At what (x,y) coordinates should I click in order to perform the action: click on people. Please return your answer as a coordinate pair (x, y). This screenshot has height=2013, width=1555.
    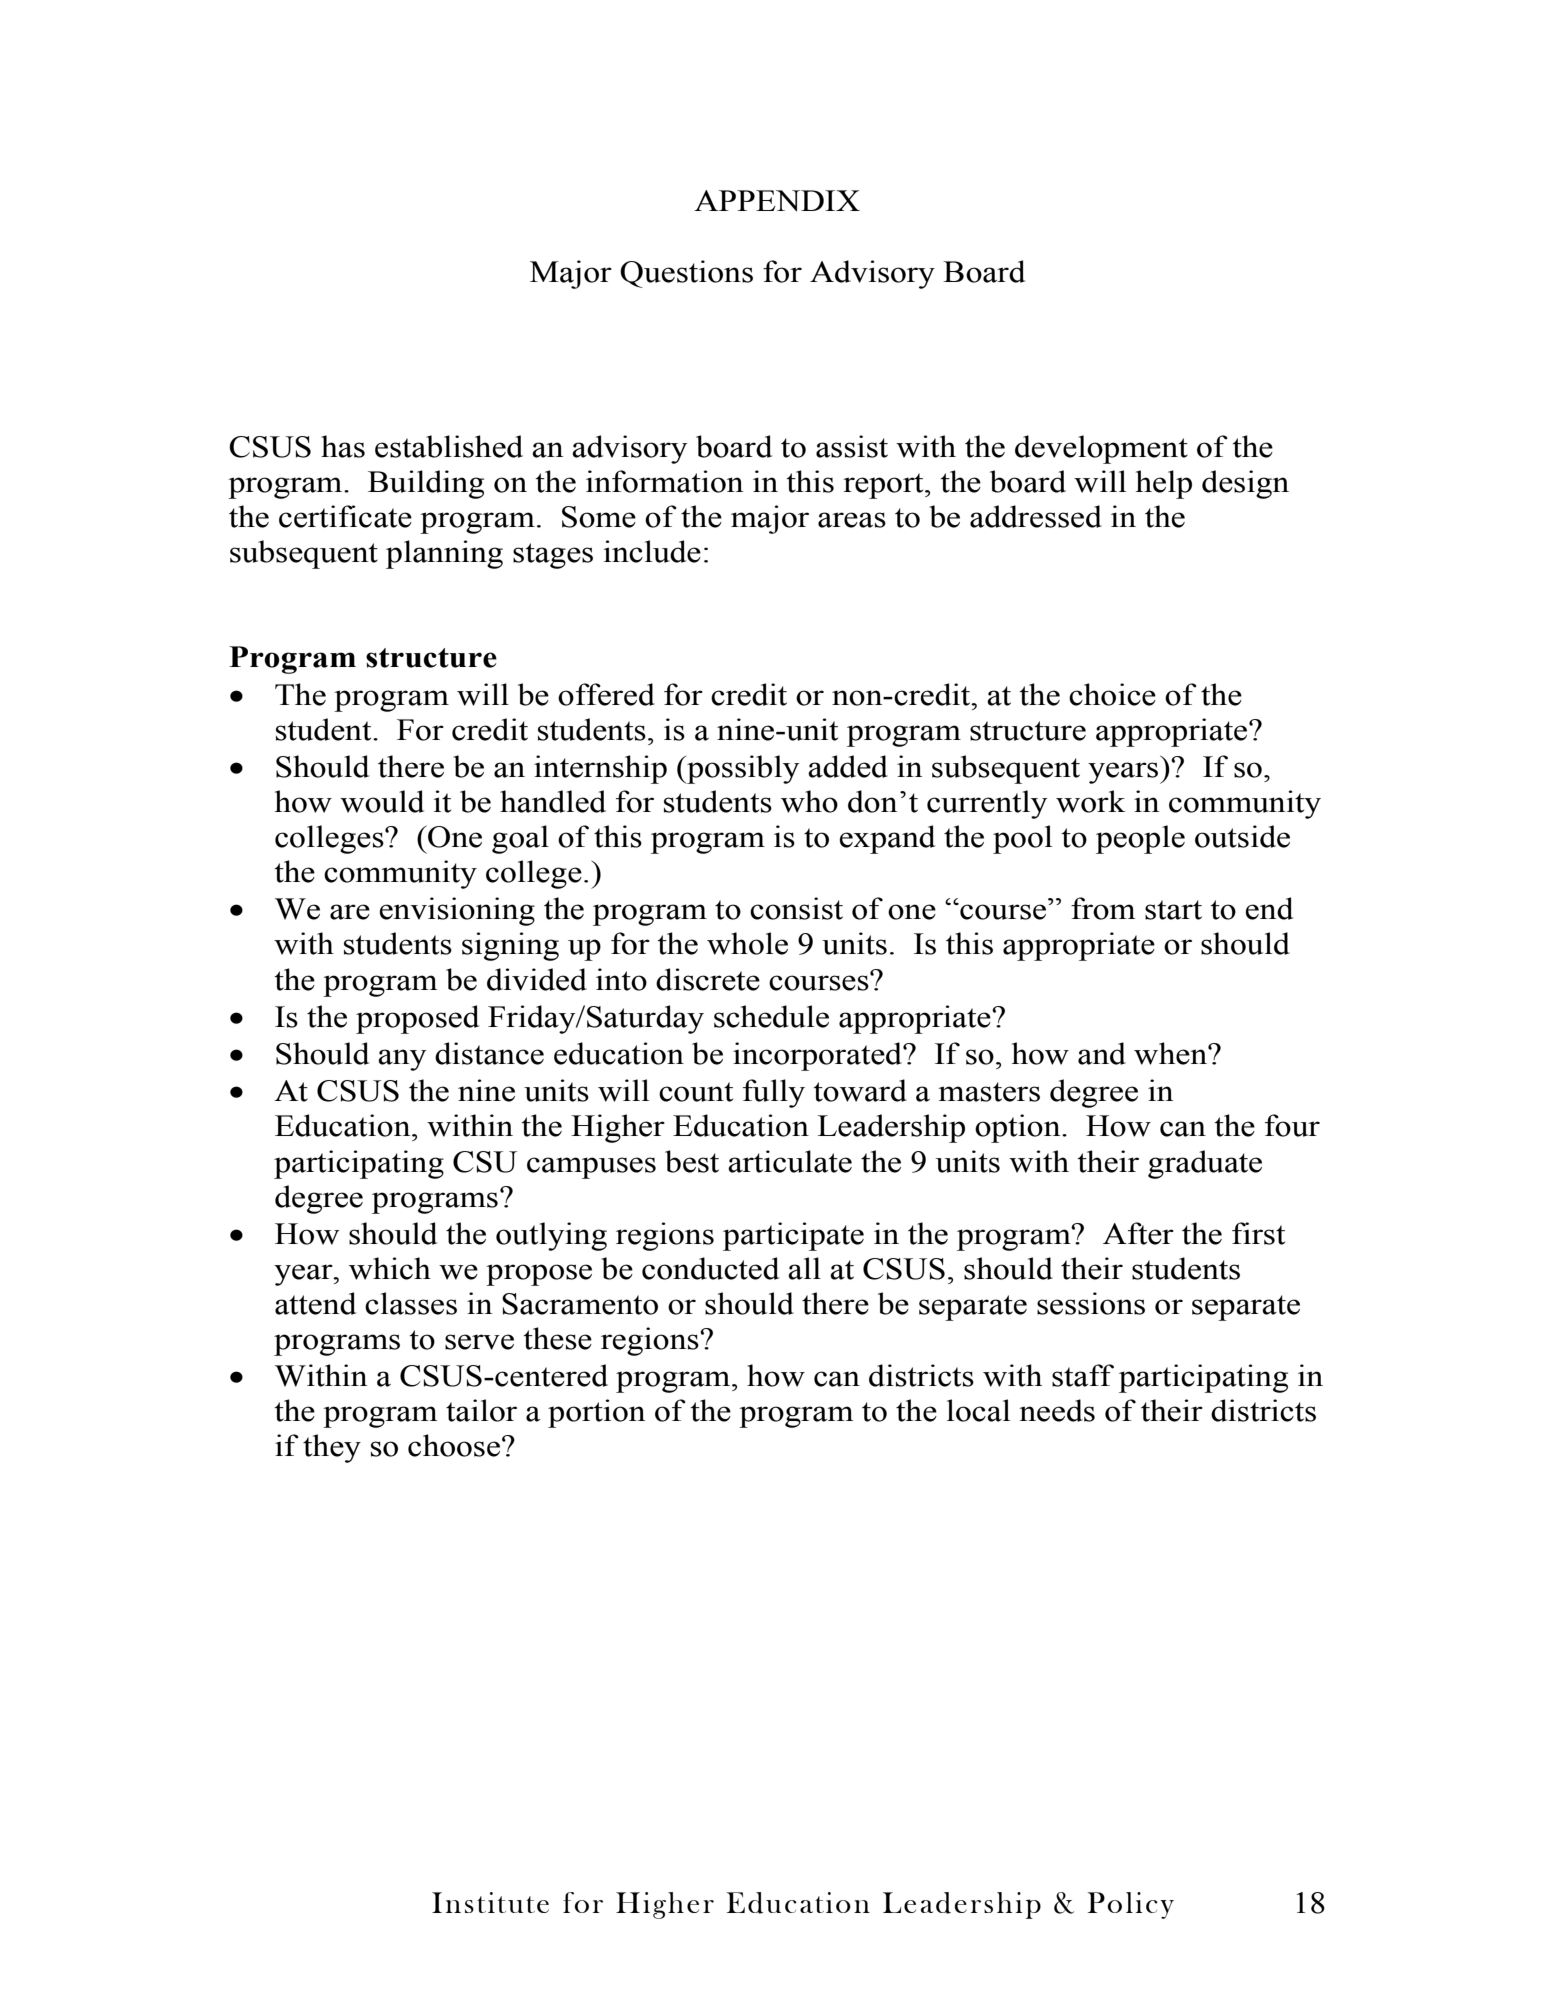
    Looking at the image, I should click on (1140, 839).
